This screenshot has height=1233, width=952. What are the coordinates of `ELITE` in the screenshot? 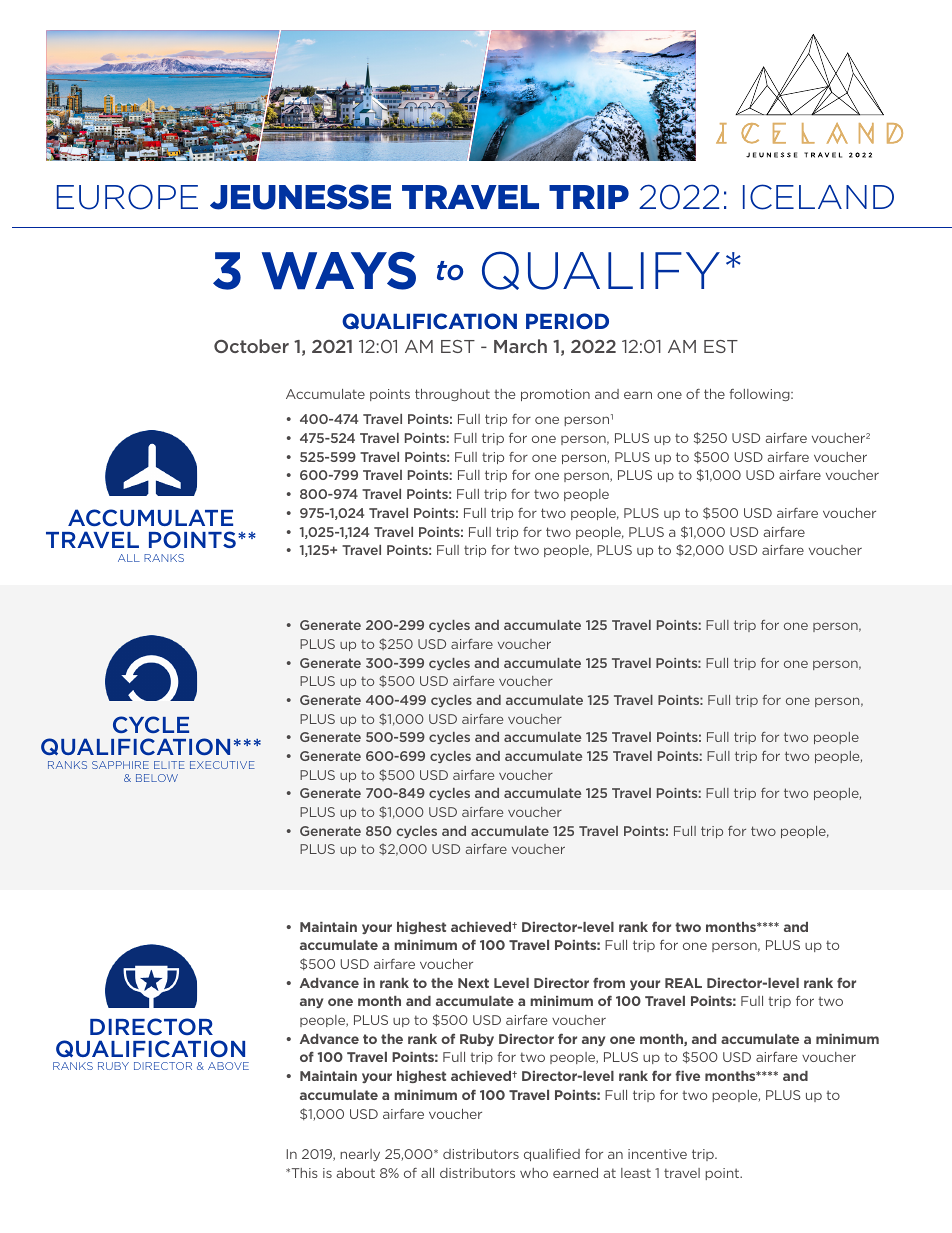 It's located at (169, 765).
